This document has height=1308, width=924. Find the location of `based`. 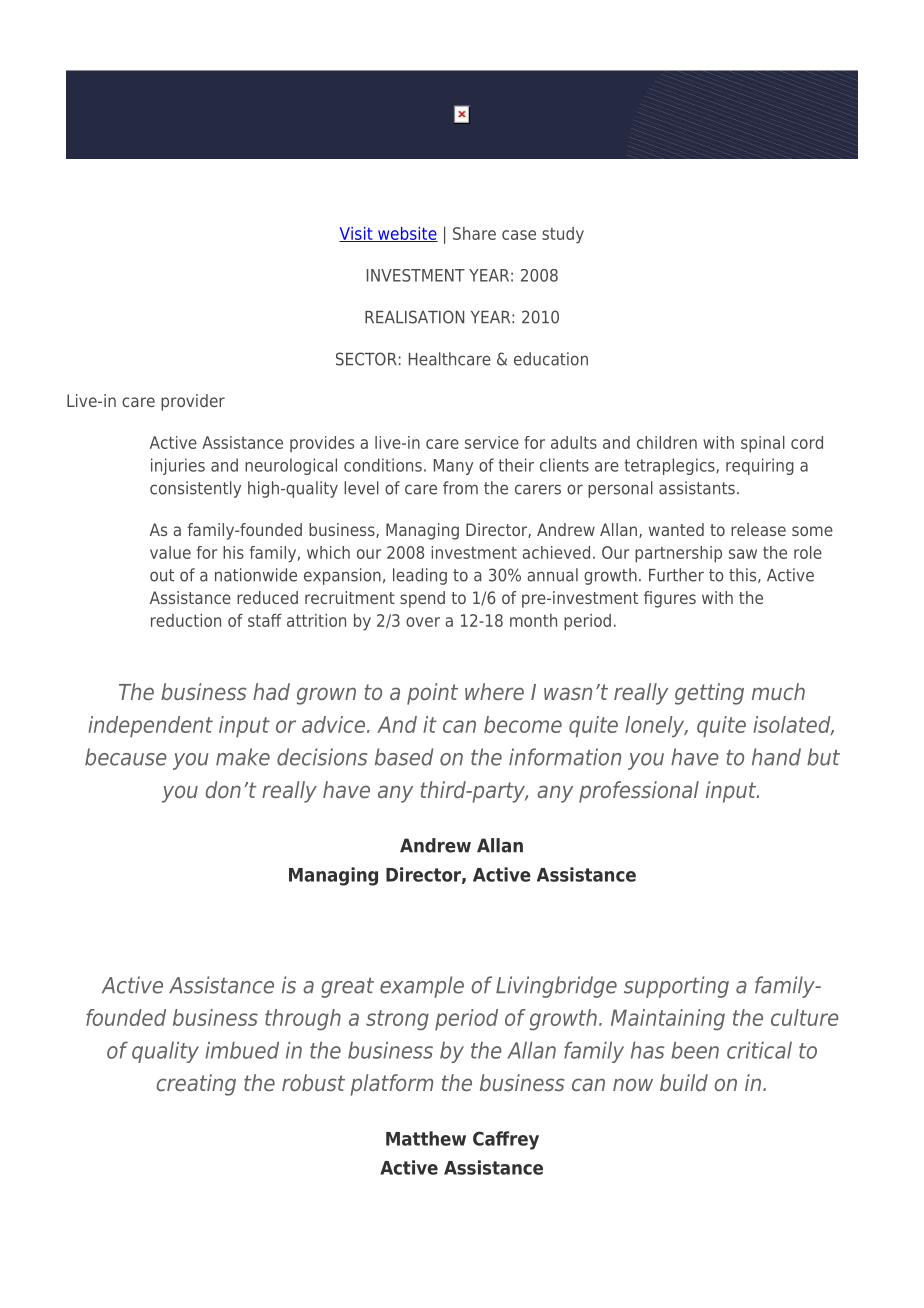

based is located at coordinates (404, 757).
